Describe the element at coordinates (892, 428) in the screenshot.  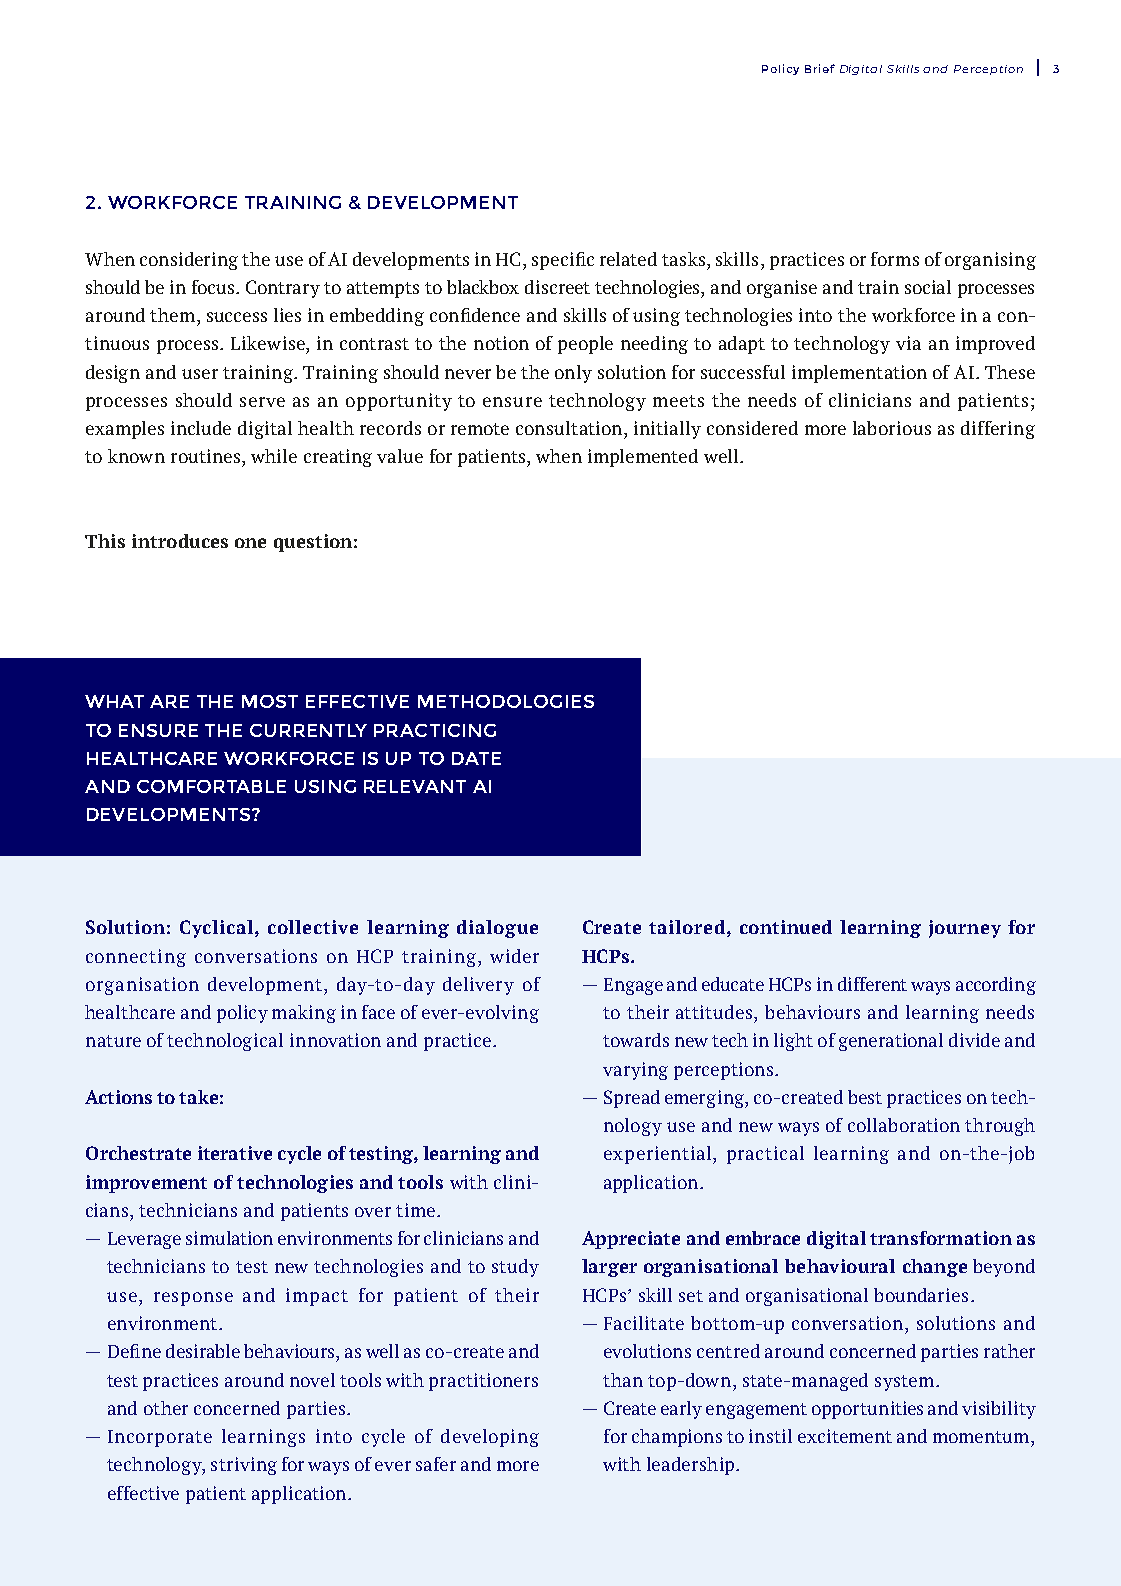
I see `laborious` at that location.
